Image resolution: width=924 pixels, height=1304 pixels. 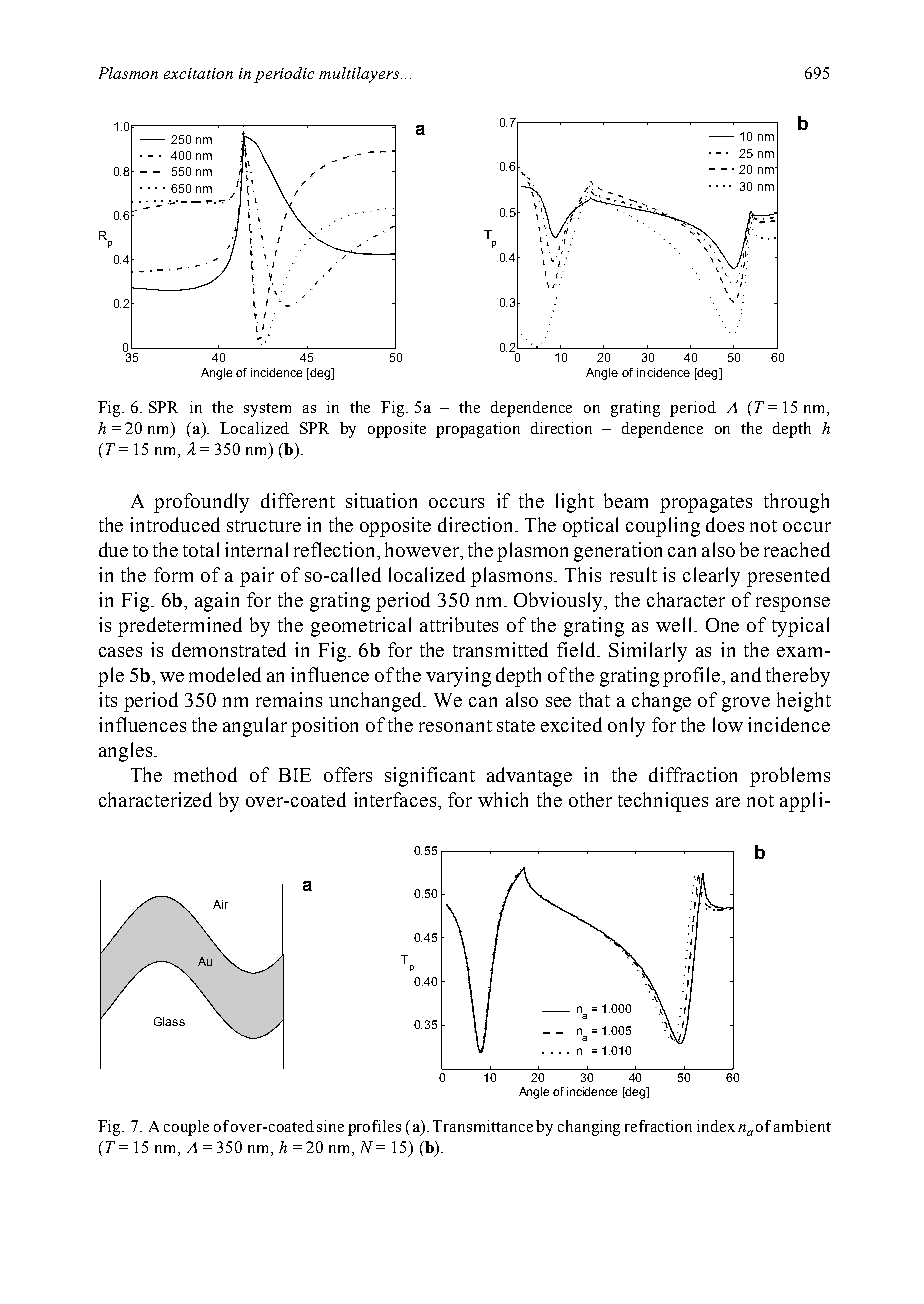 I want to click on situation, so click(x=381, y=500).
